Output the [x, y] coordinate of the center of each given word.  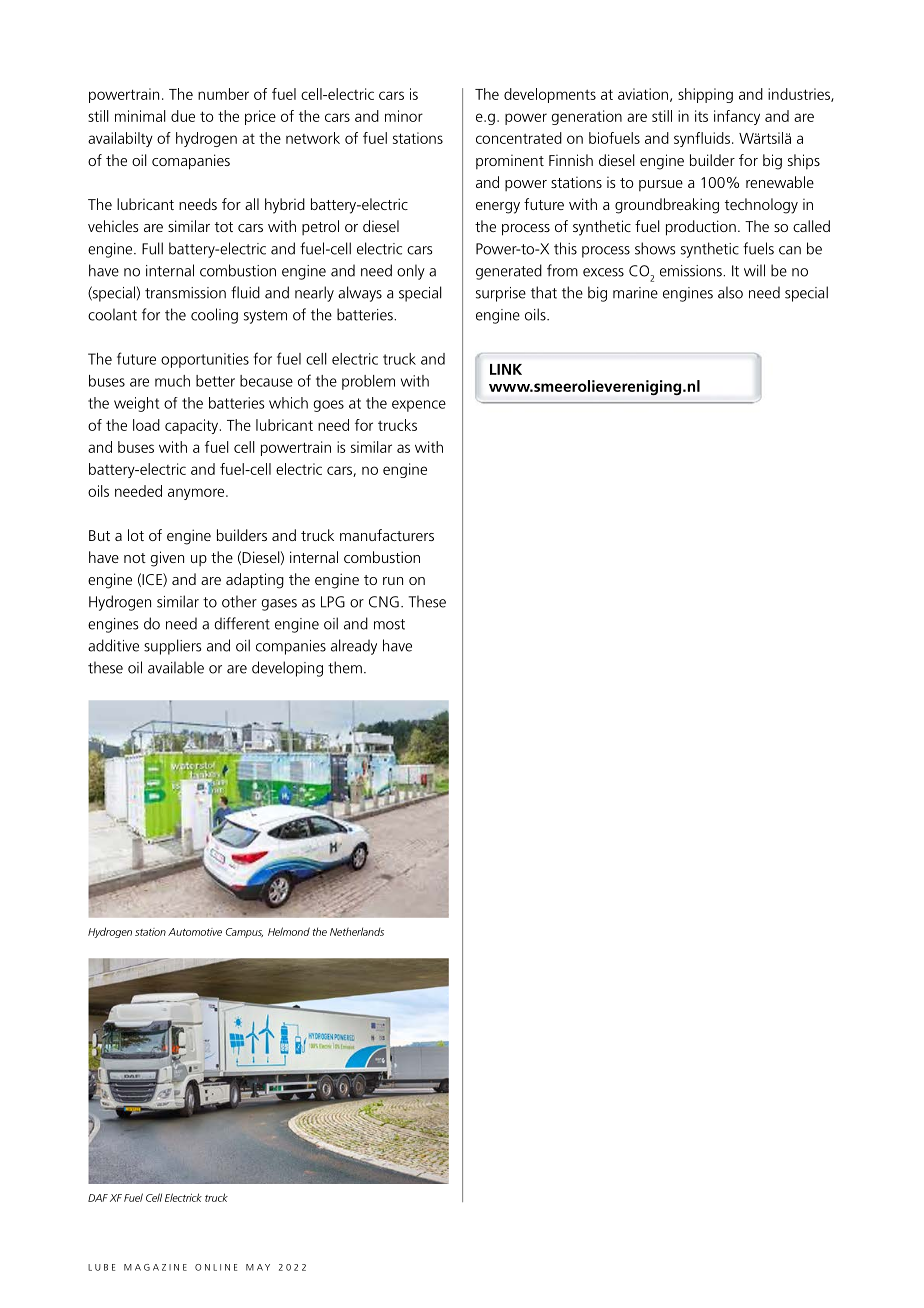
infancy [737, 117]
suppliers [172, 647]
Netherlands [357, 931]
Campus [244, 933]
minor [404, 116]
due [183, 116]
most [389, 624]
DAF [98, 1198]
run [393, 581]
